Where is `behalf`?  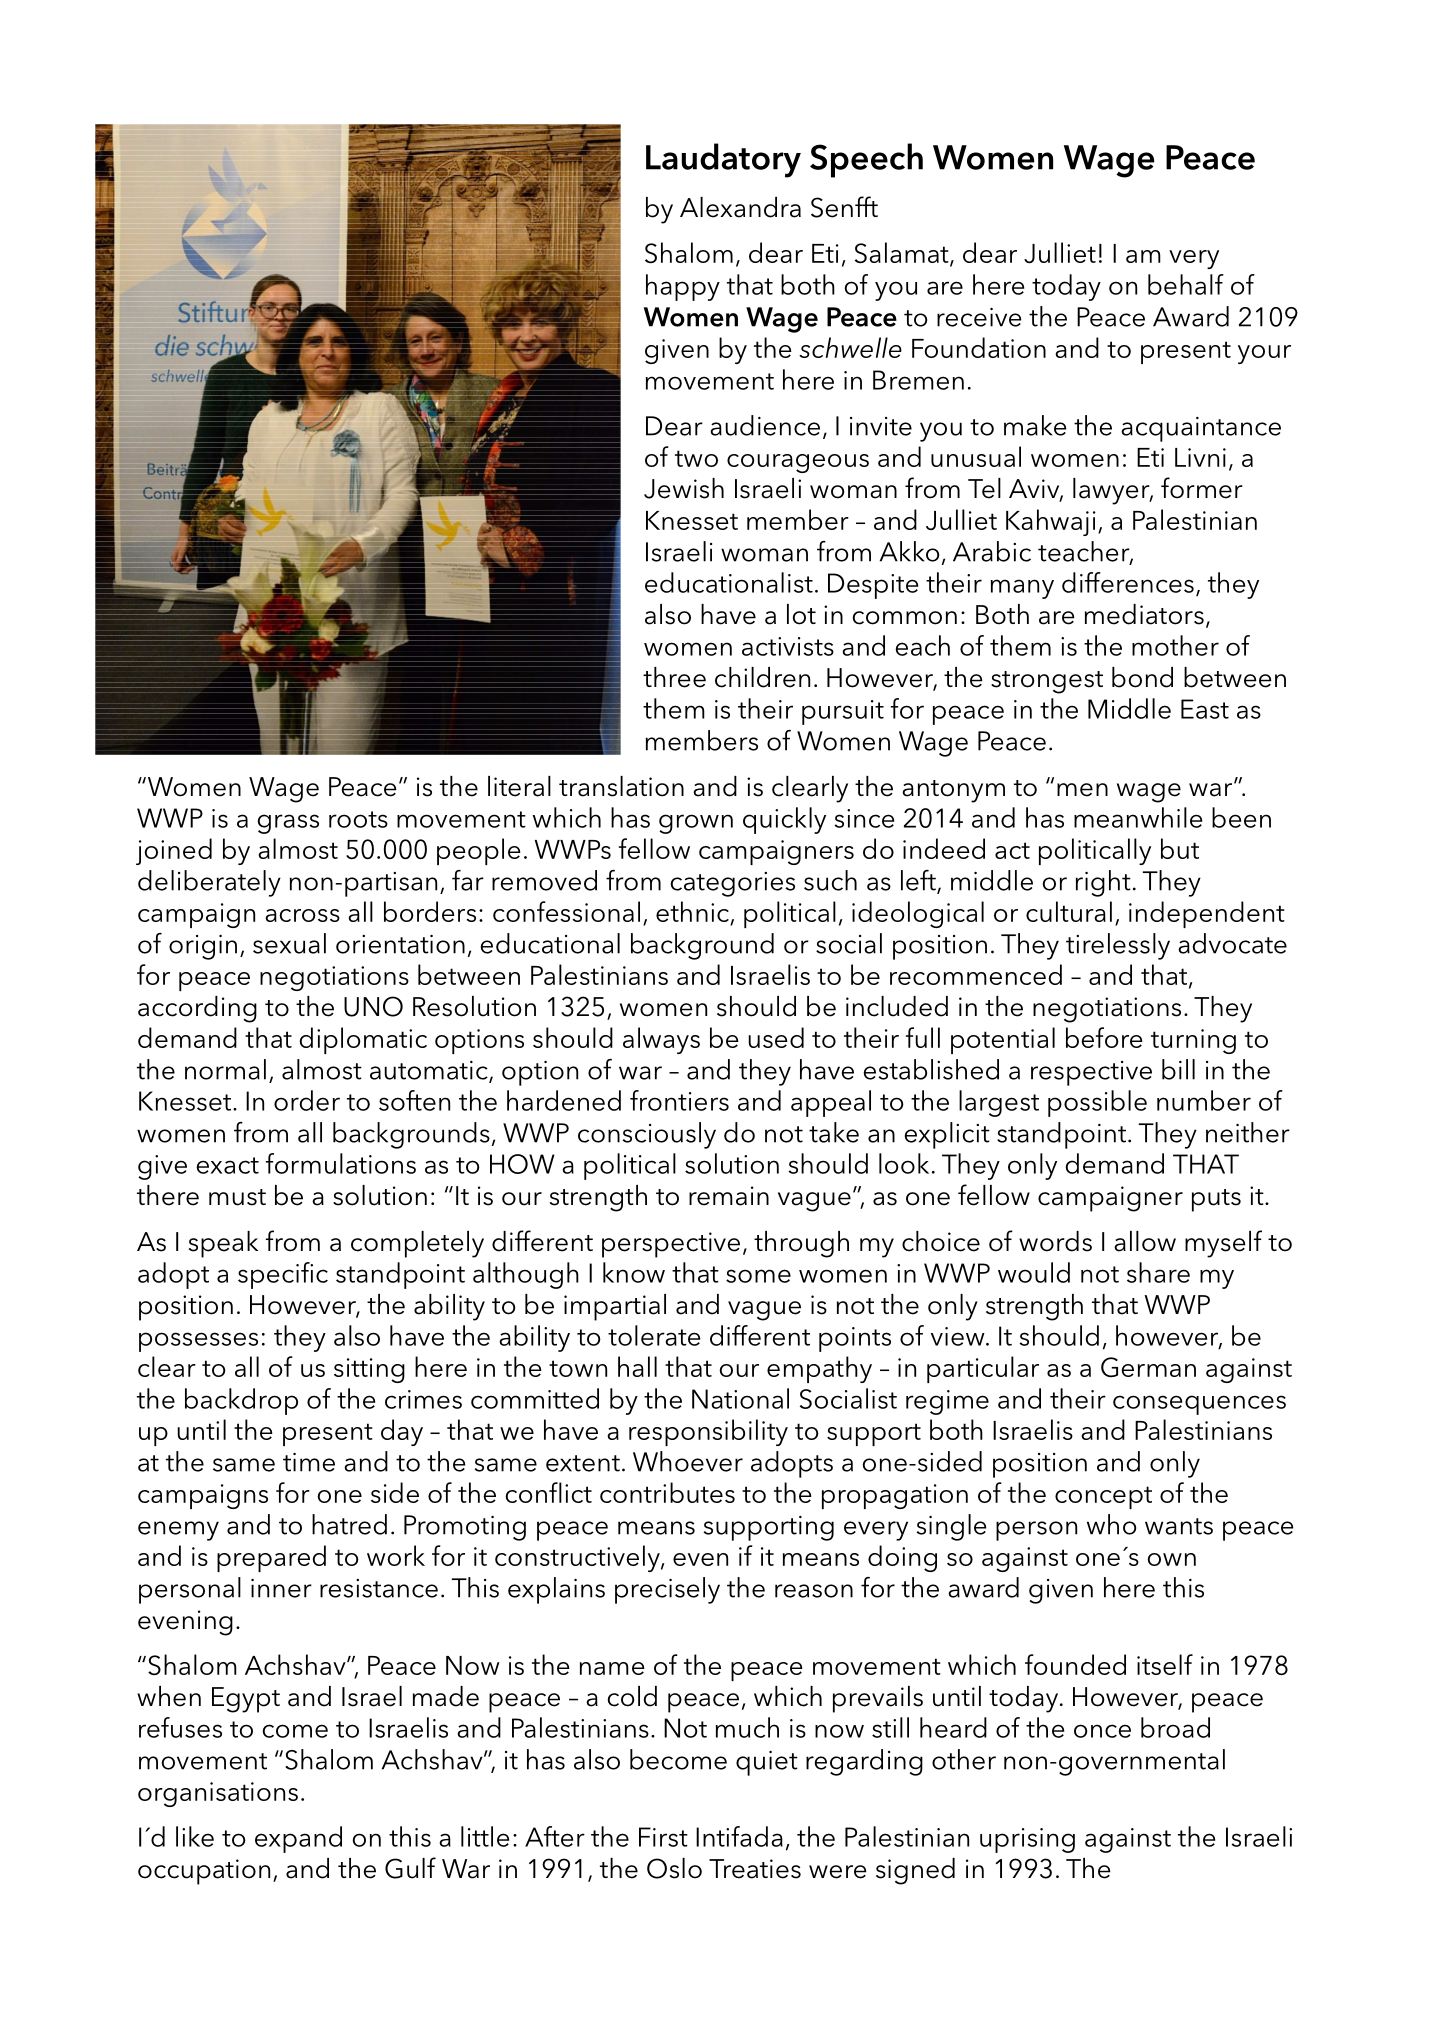 behalf is located at coordinates (1186, 284).
